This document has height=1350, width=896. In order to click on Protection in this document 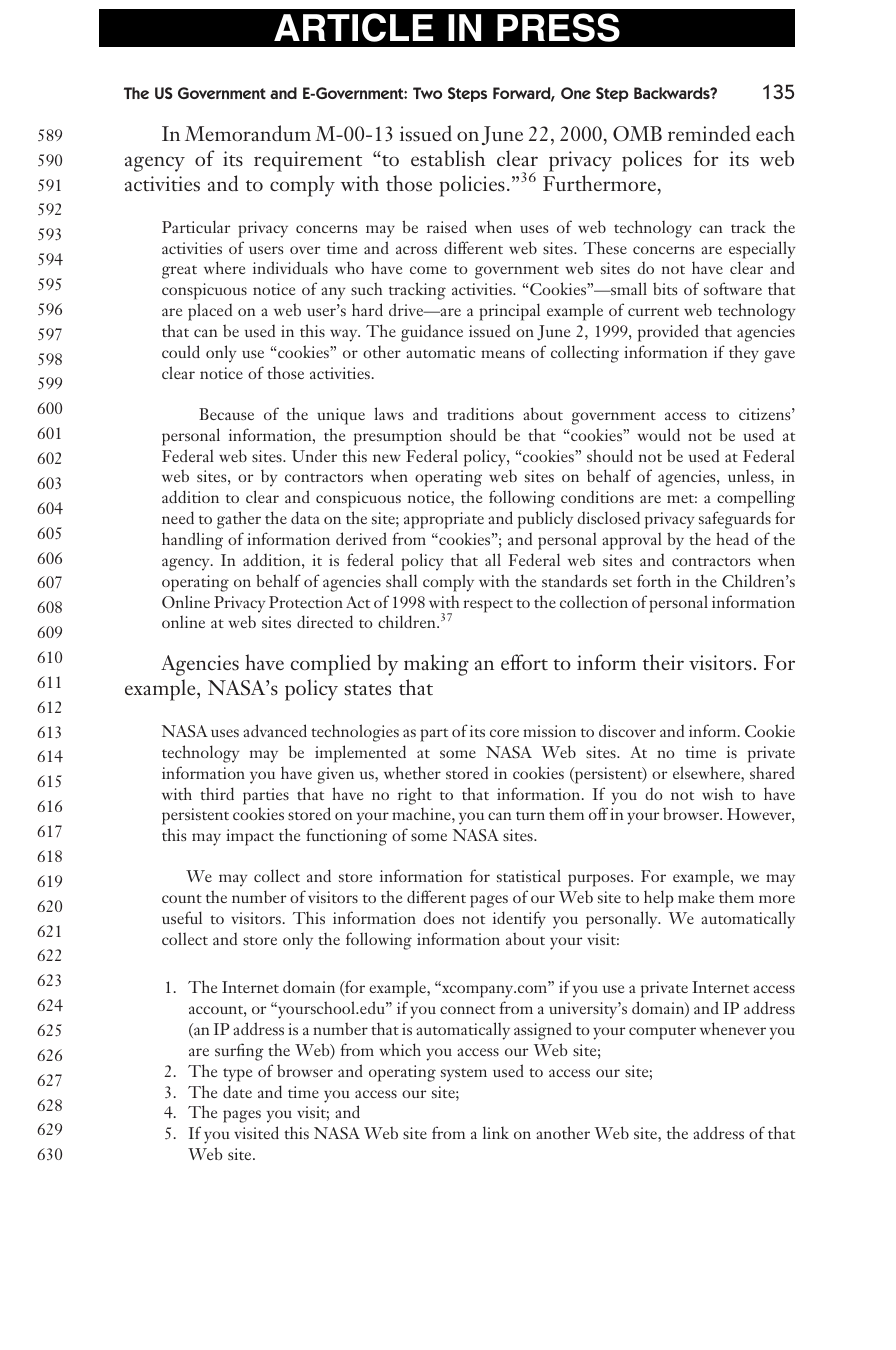, I will do `click(306, 602)`.
